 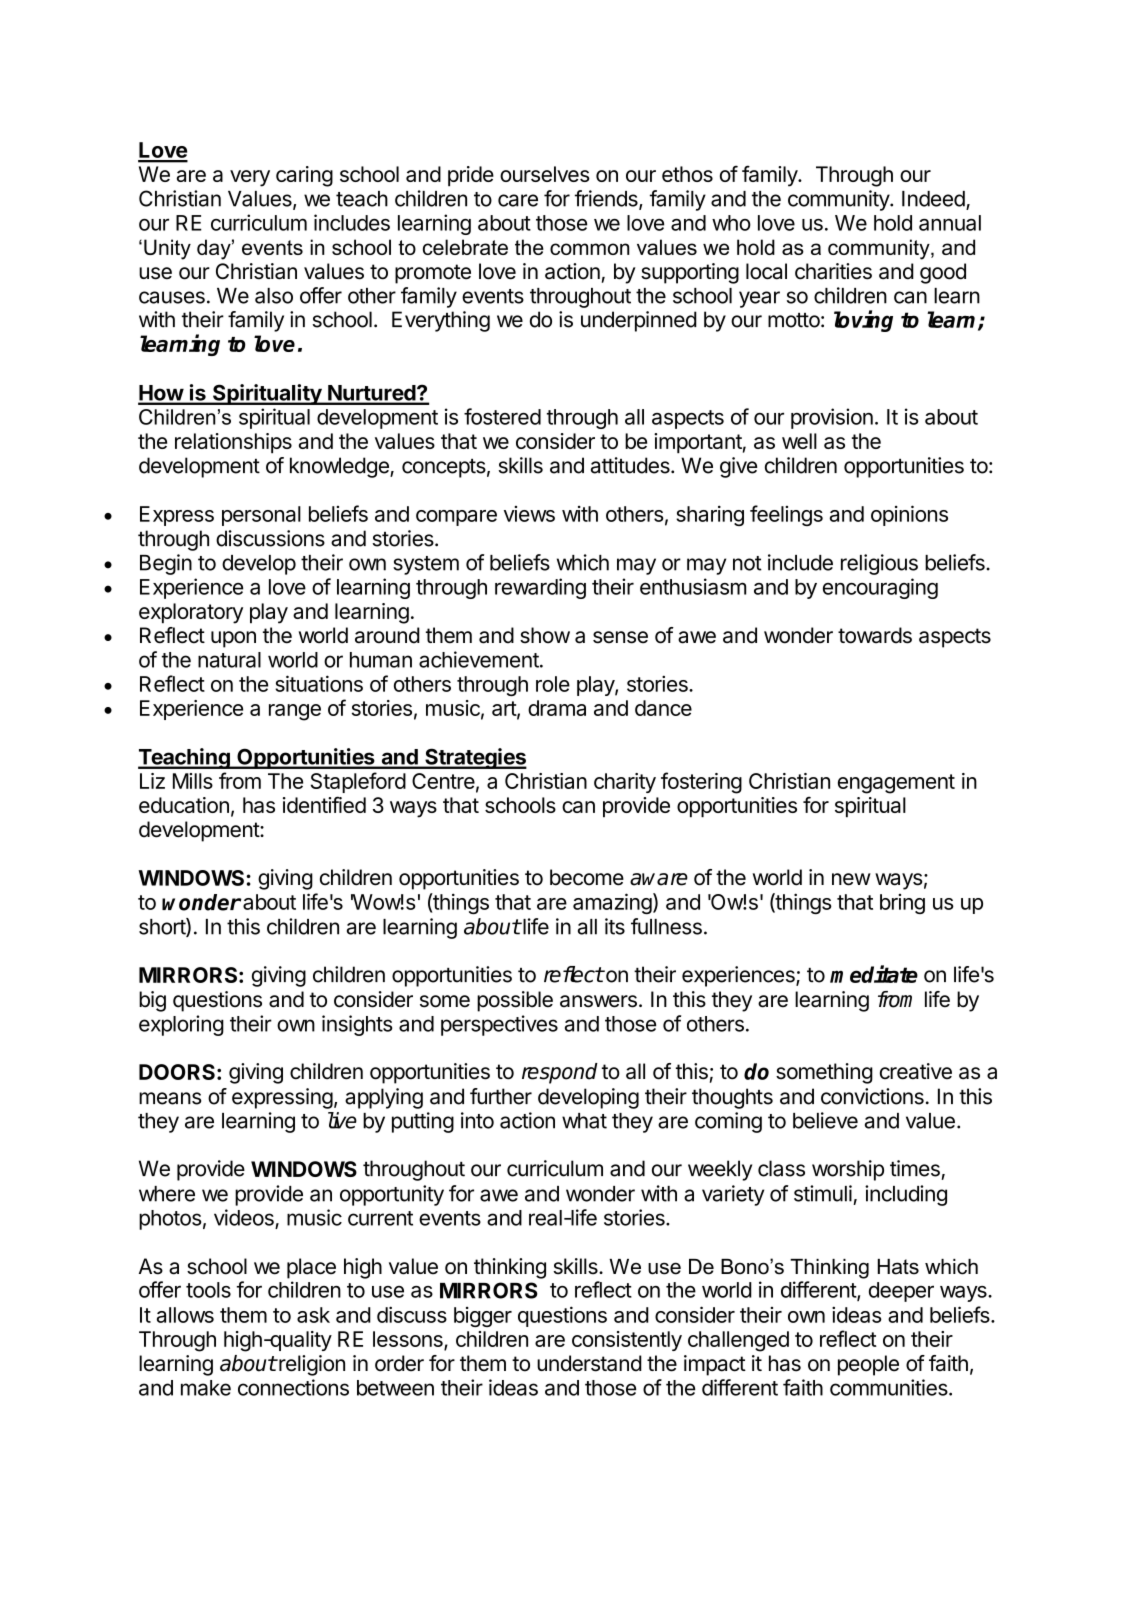 What do you see at coordinates (193, 781) in the screenshot?
I see `Mills` at bounding box center [193, 781].
